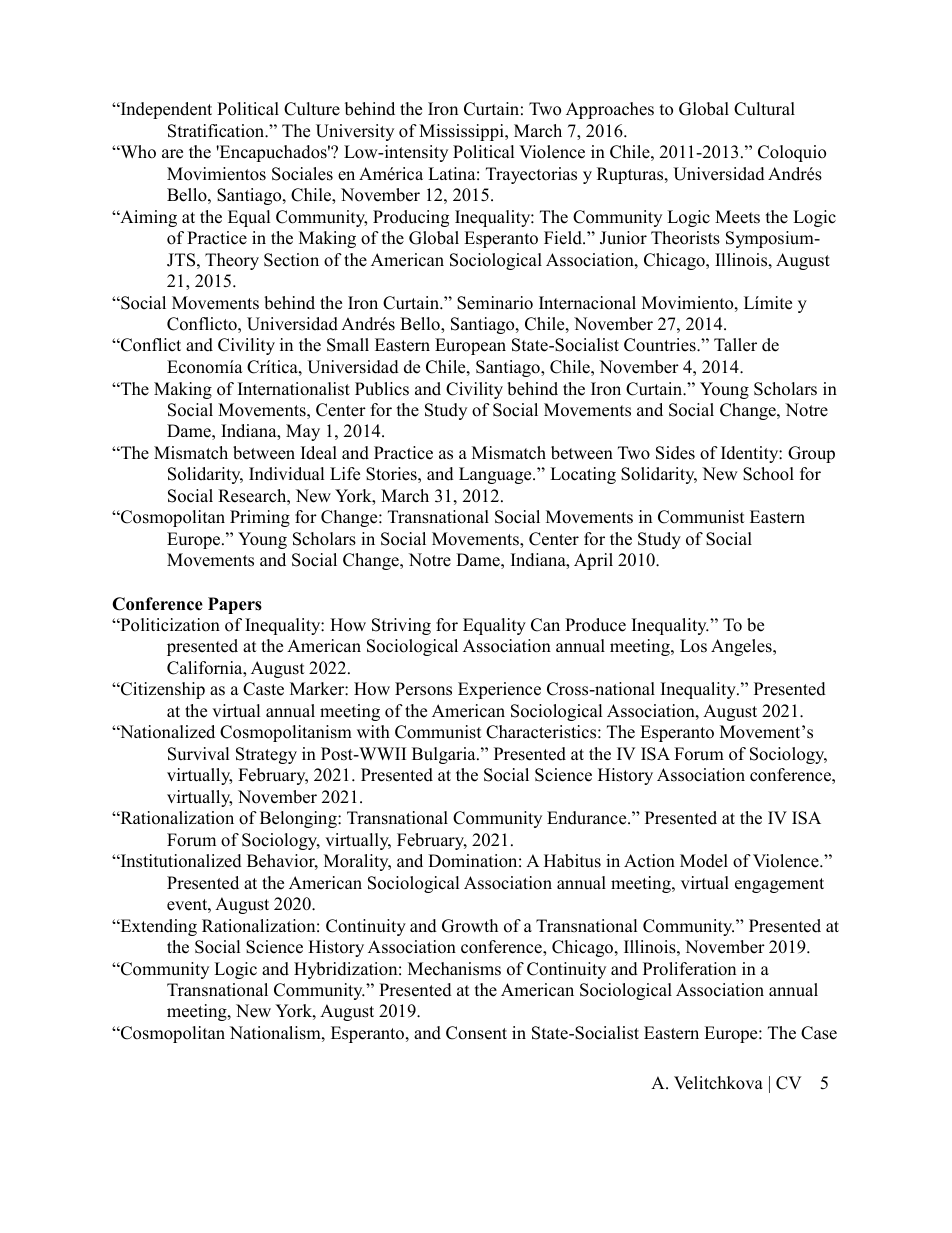 The width and height of the screenshot is (952, 1233). What do you see at coordinates (454, 969) in the screenshot?
I see `Mechanisms` at bounding box center [454, 969].
